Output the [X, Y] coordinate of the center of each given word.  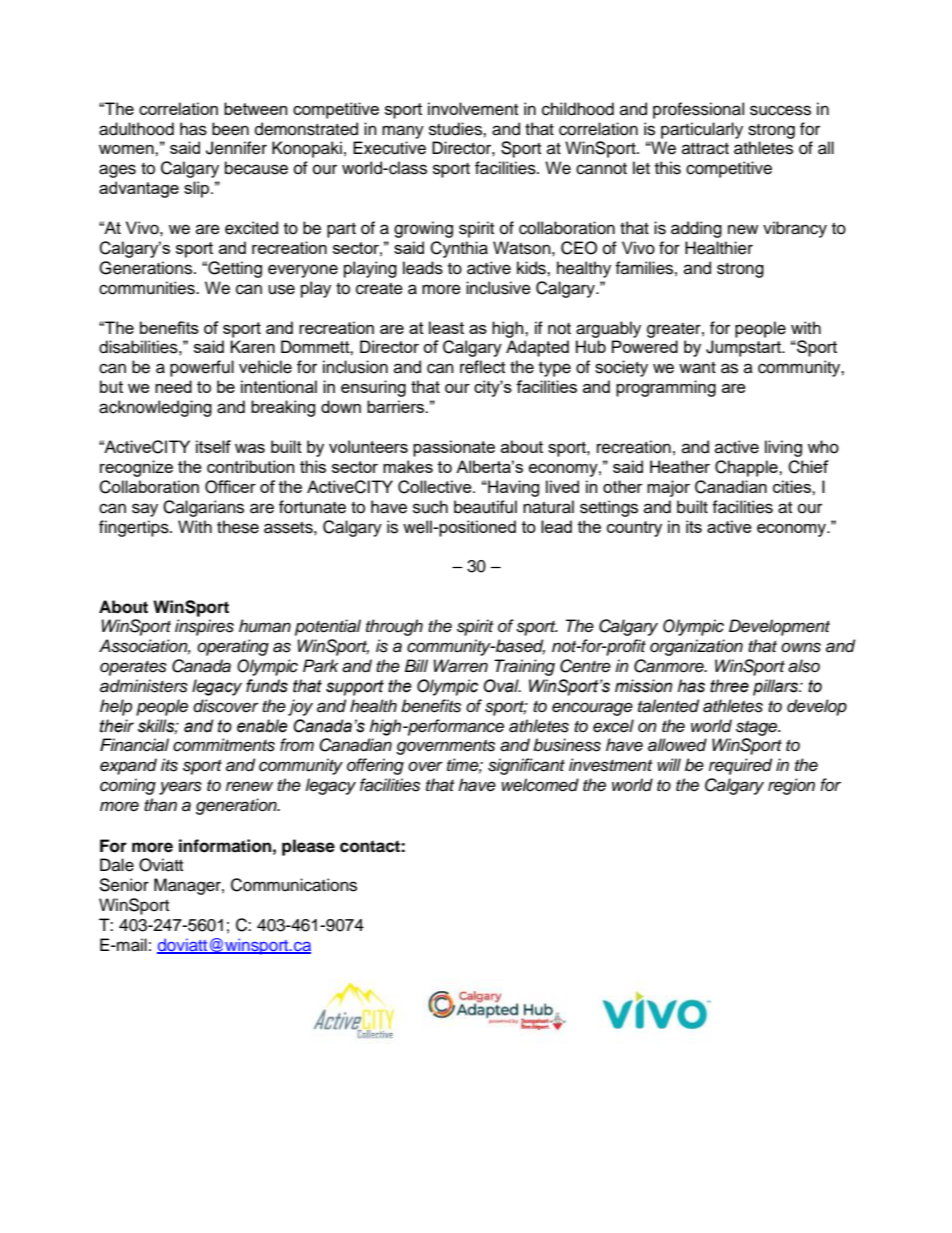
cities [793, 486]
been [230, 129]
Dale [117, 865]
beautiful [485, 507]
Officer [230, 487]
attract [705, 149]
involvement [473, 109]
